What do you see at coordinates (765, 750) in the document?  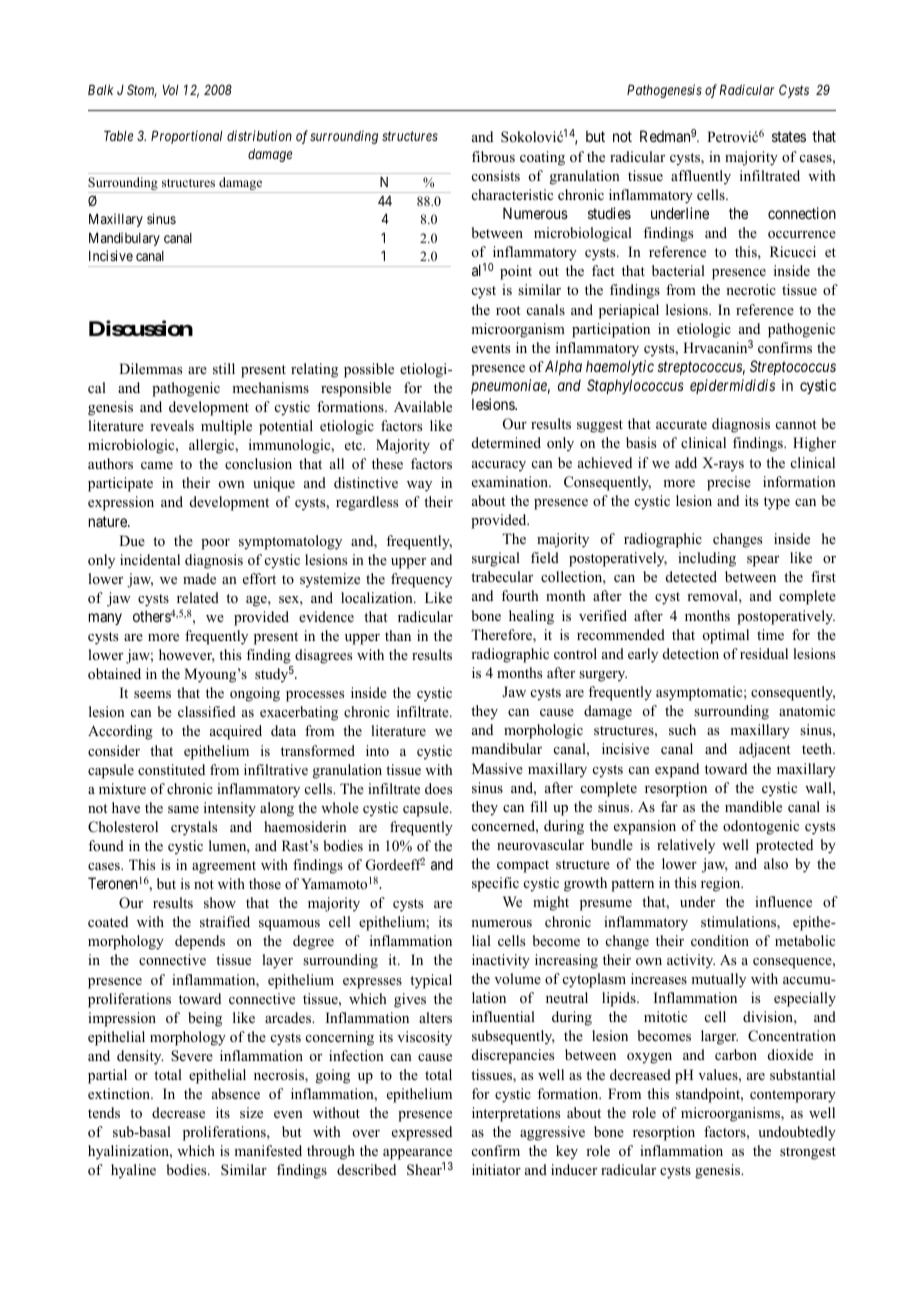 I see `adjacent` at bounding box center [765, 750].
